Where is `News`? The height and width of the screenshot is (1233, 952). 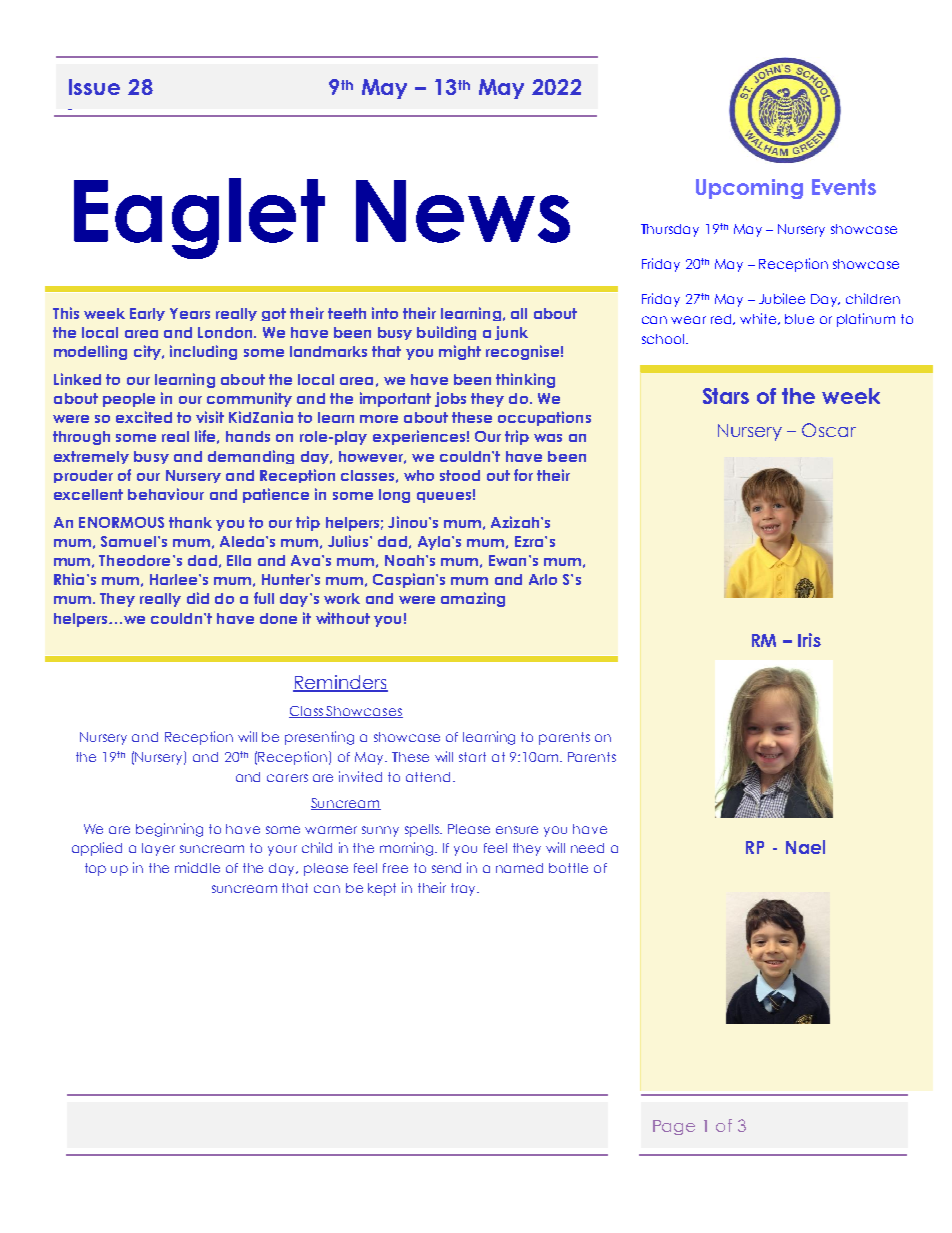
News is located at coordinates (463, 211).
